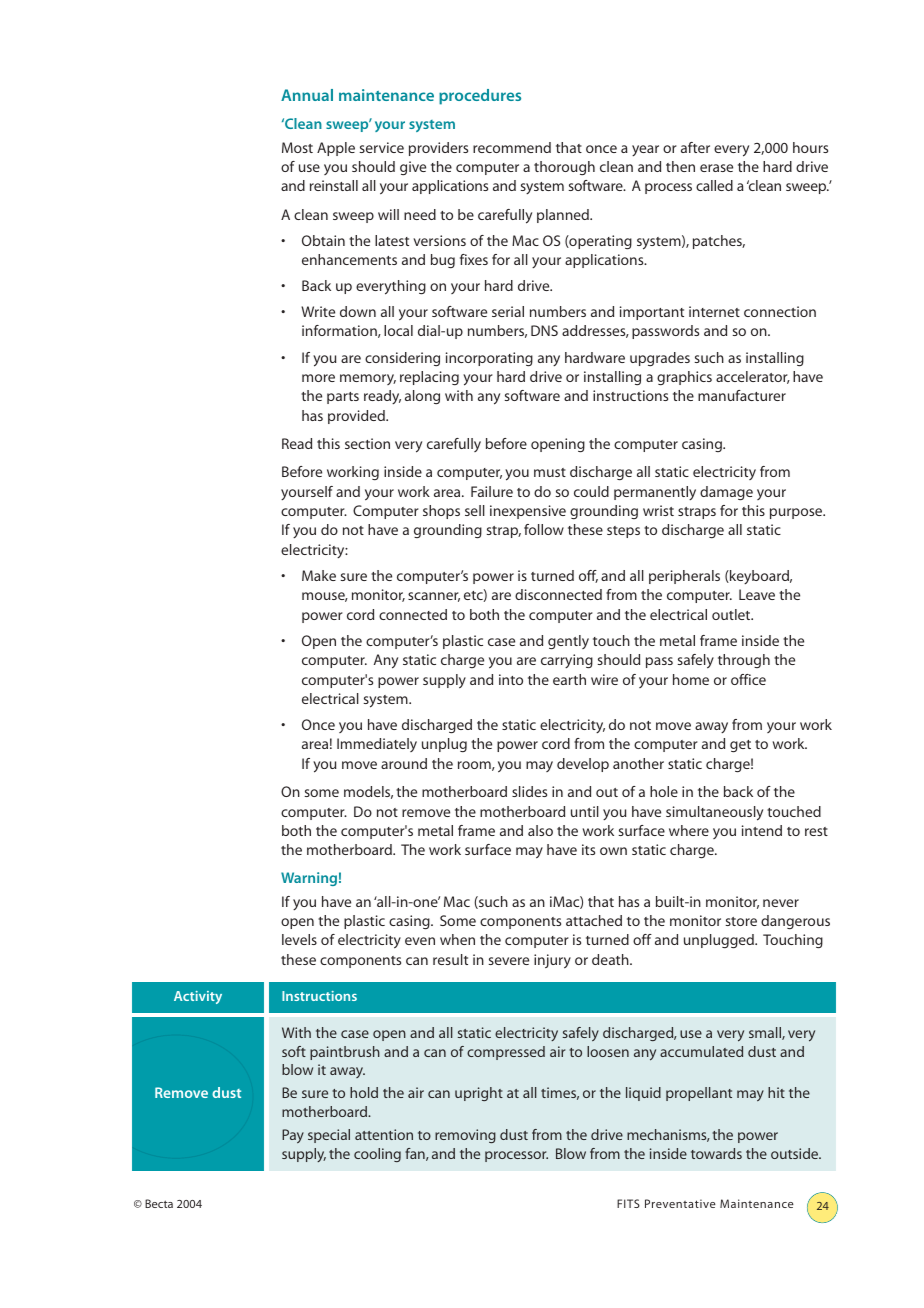 Image resolution: width=924 pixels, height=1308 pixels. Describe the element at coordinates (299, 939) in the page. I see `levels` at that location.
